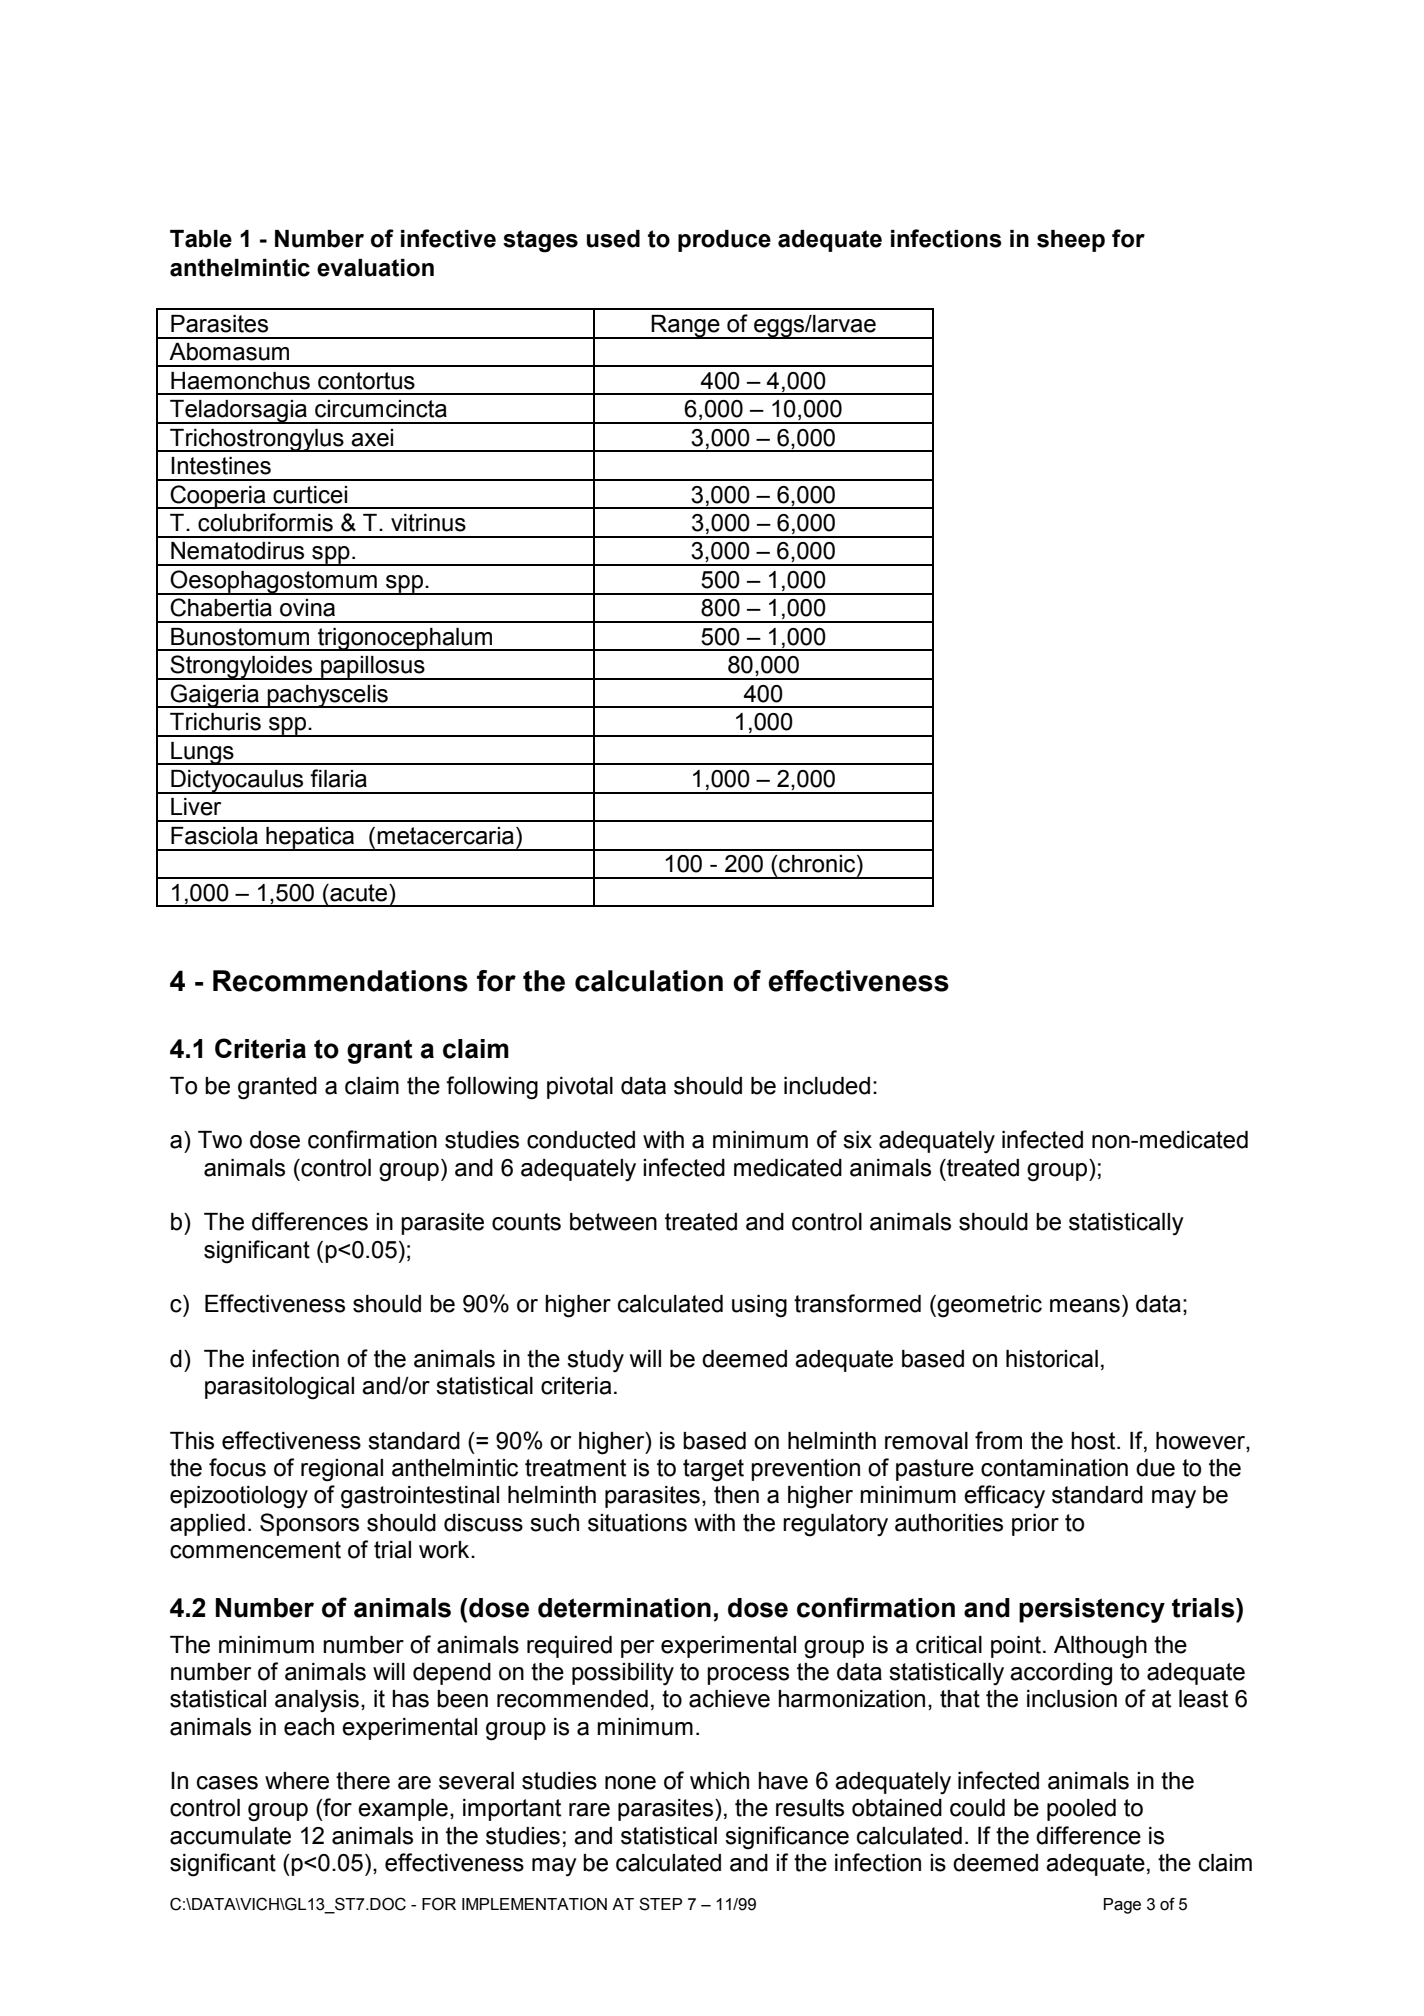 This screenshot has height=2016, width=1424. Describe the element at coordinates (759, 1306) in the screenshot. I see `using` at that location.
